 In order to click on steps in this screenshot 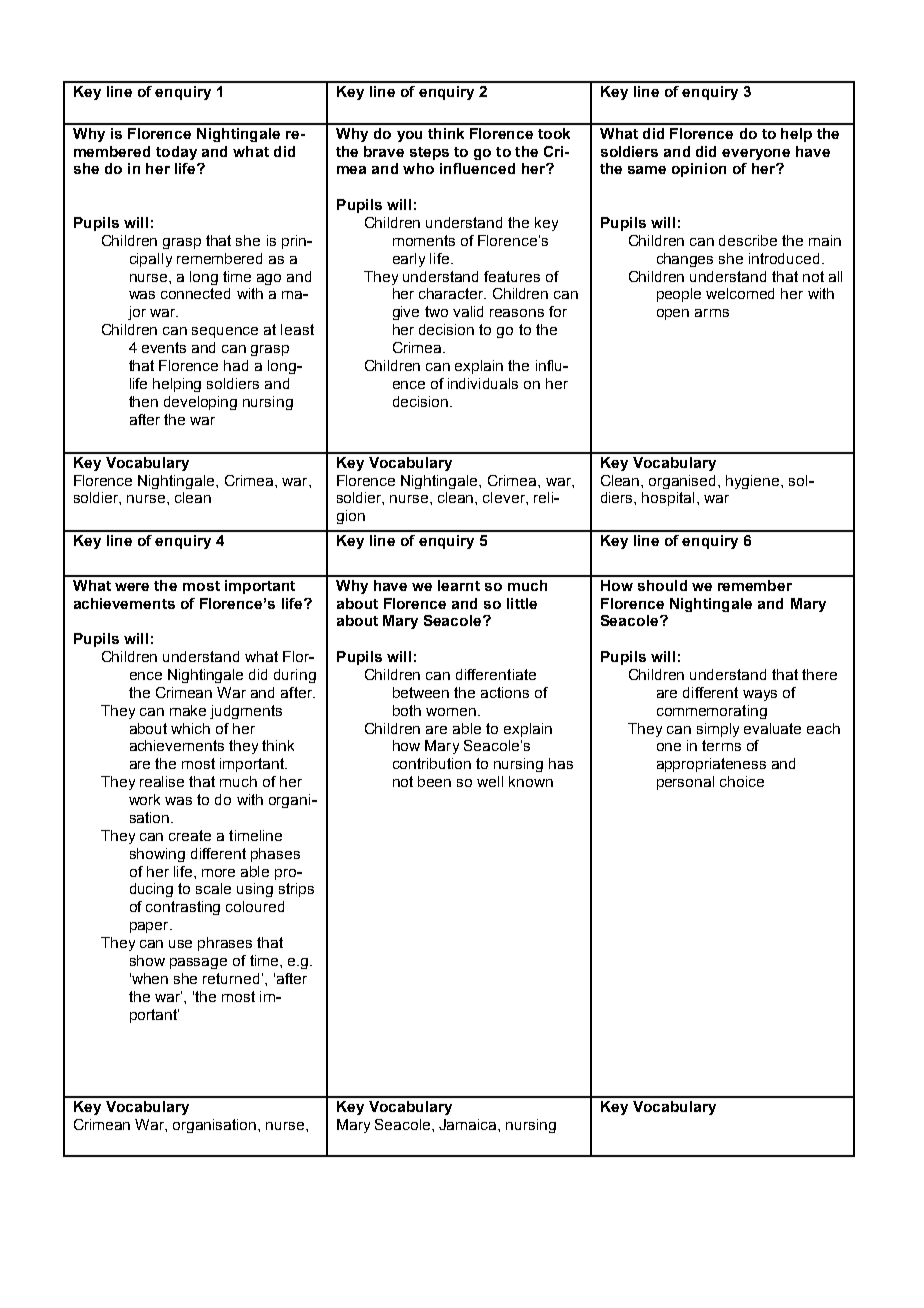, I will do `click(429, 153)`.
